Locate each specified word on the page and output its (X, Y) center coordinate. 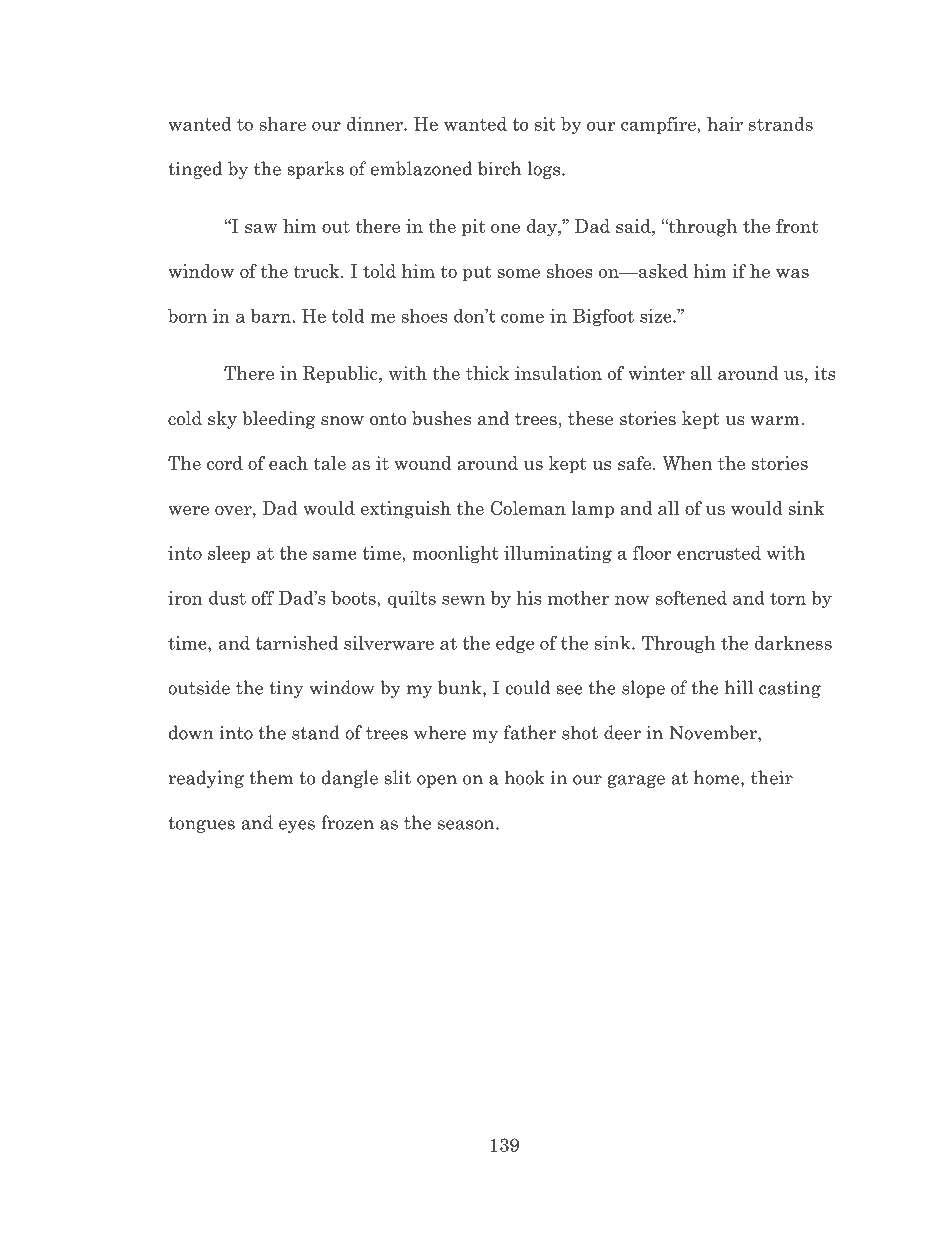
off (263, 598)
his (529, 598)
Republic (341, 375)
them (271, 777)
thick (487, 373)
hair (725, 124)
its (825, 373)
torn (788, 598)
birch (500, 168)
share (283, 124)
